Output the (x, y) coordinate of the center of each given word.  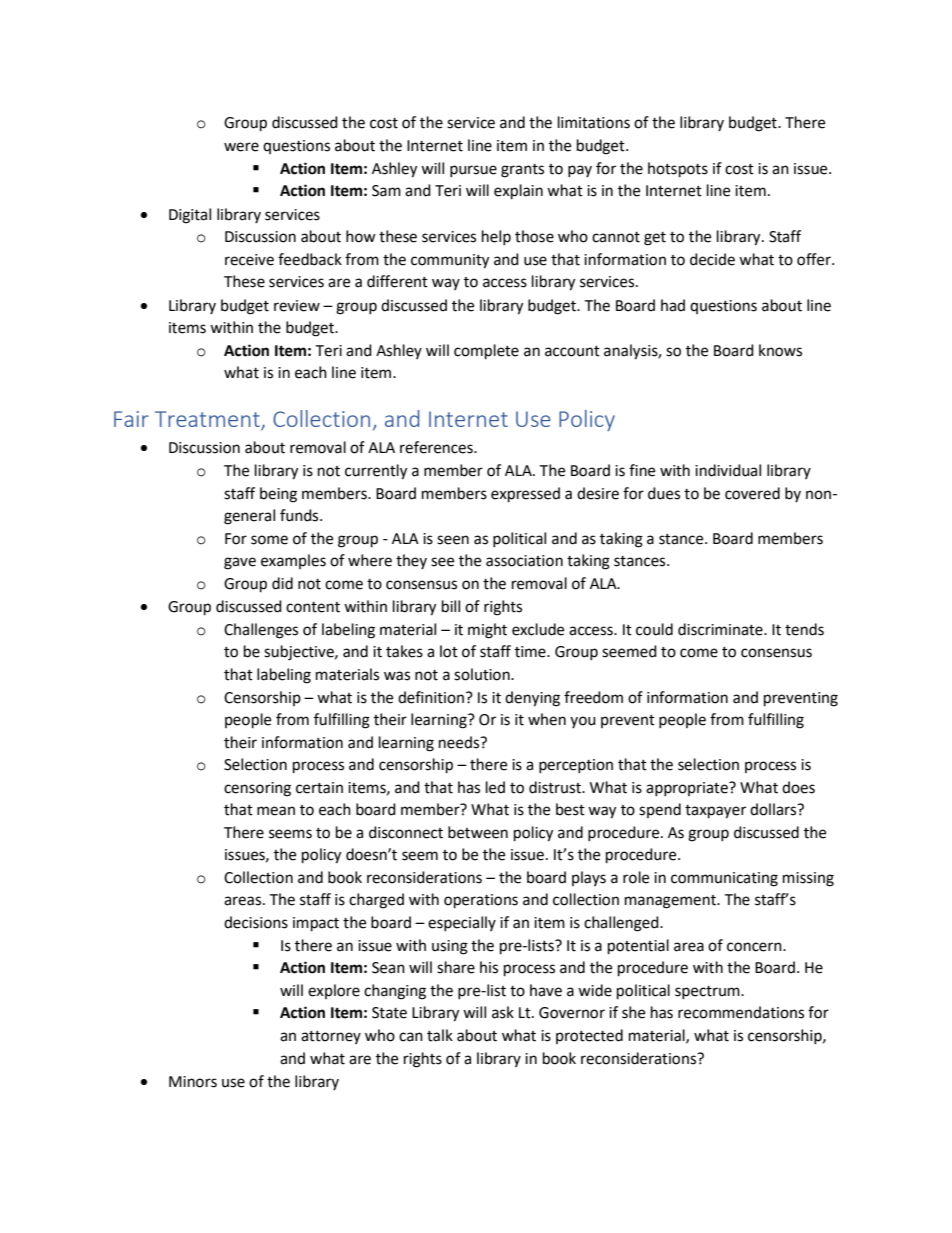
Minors (193, 1082)
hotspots (678, 170)
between (478, 832)
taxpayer (715, 812)
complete (486, 352)
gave (240, 563)
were (241, 147)
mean (276, 811)
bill (451, 606)
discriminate (721, 629)
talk (440, 1035)
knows (780, 350)
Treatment (208, 420)
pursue (473, 171)
